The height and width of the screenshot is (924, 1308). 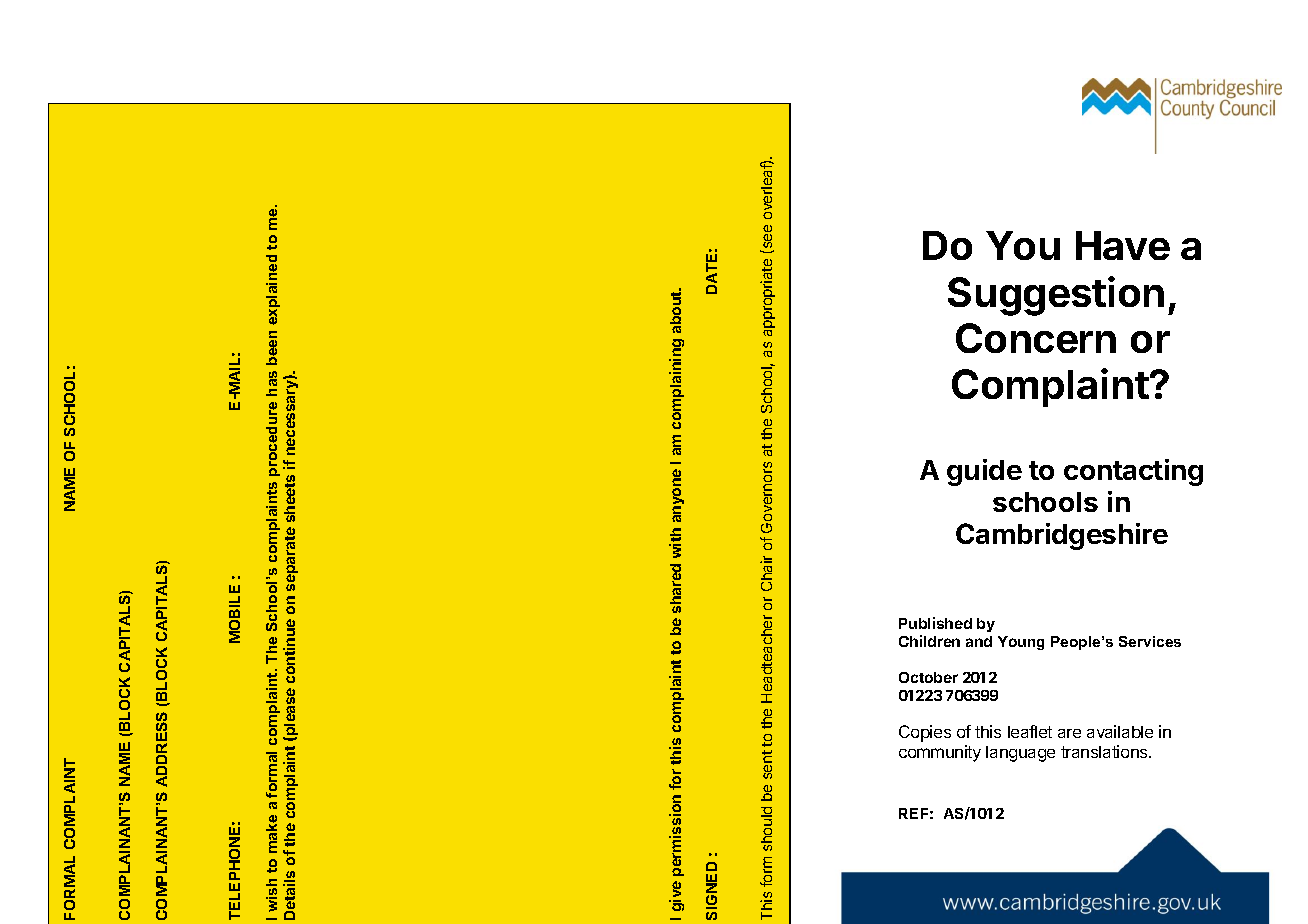 I want to click on Suggestion, so click(x=1056, y=296).
